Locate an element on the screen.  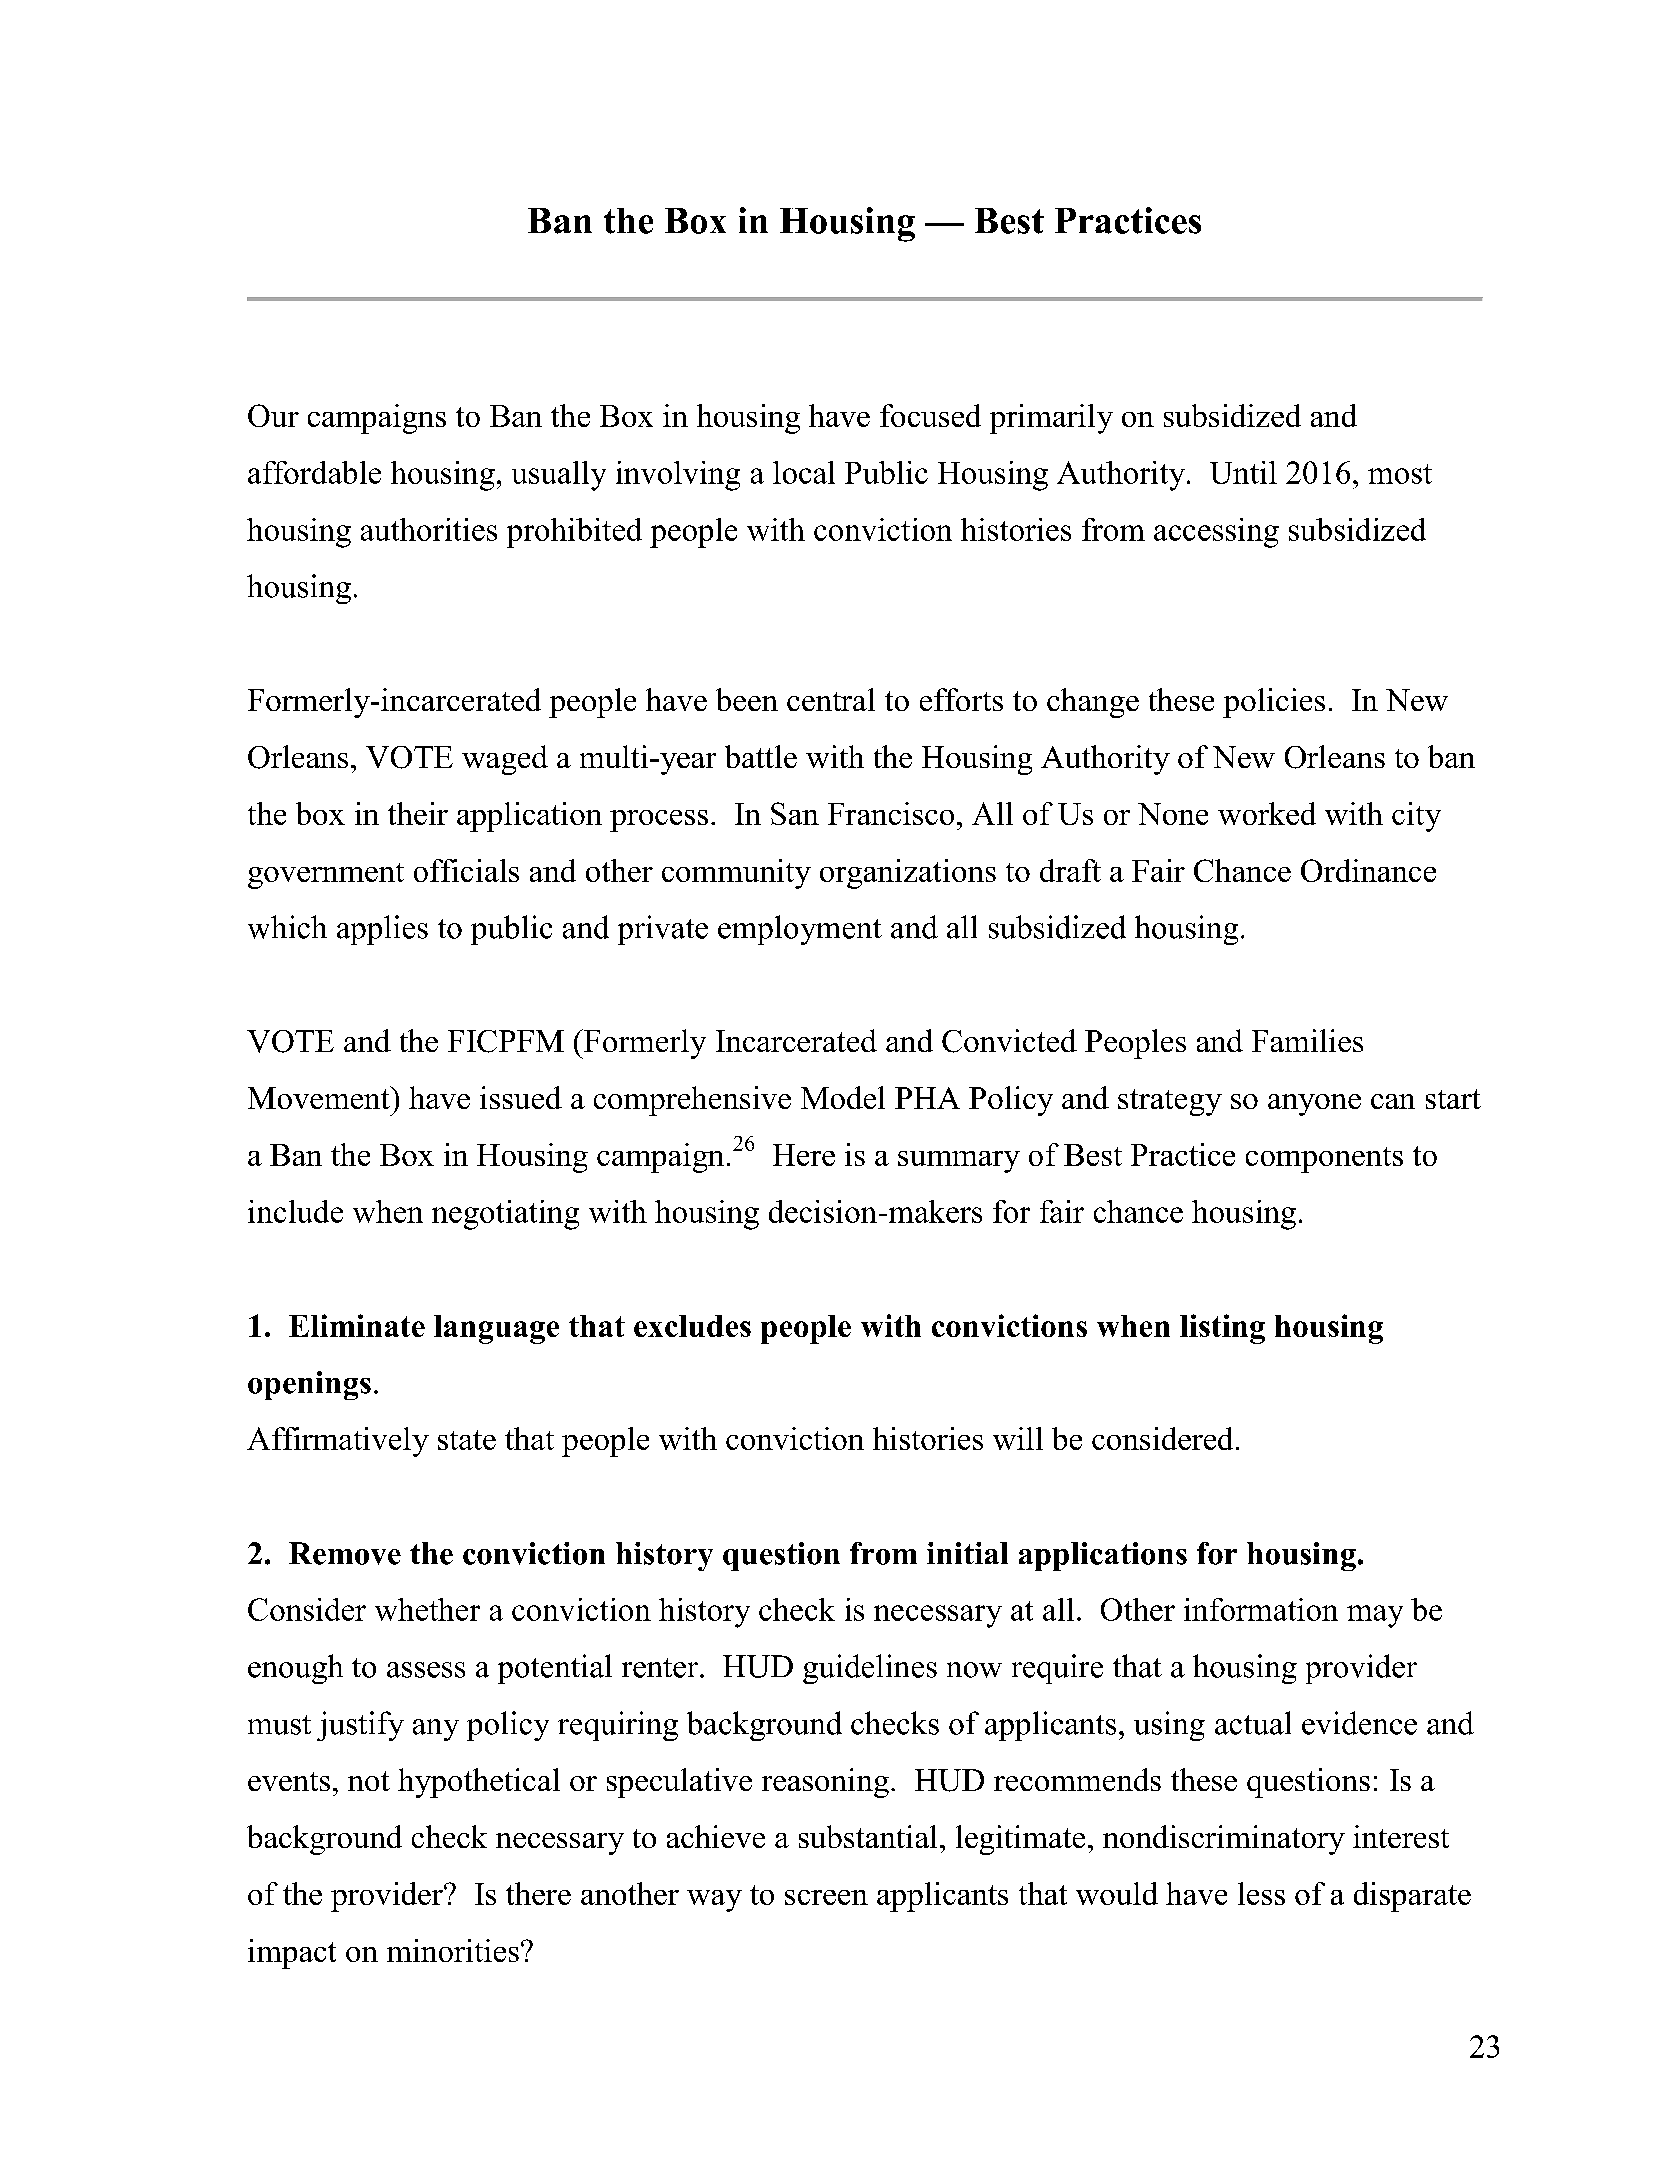
less is located at coordinates (1261, 1893).
